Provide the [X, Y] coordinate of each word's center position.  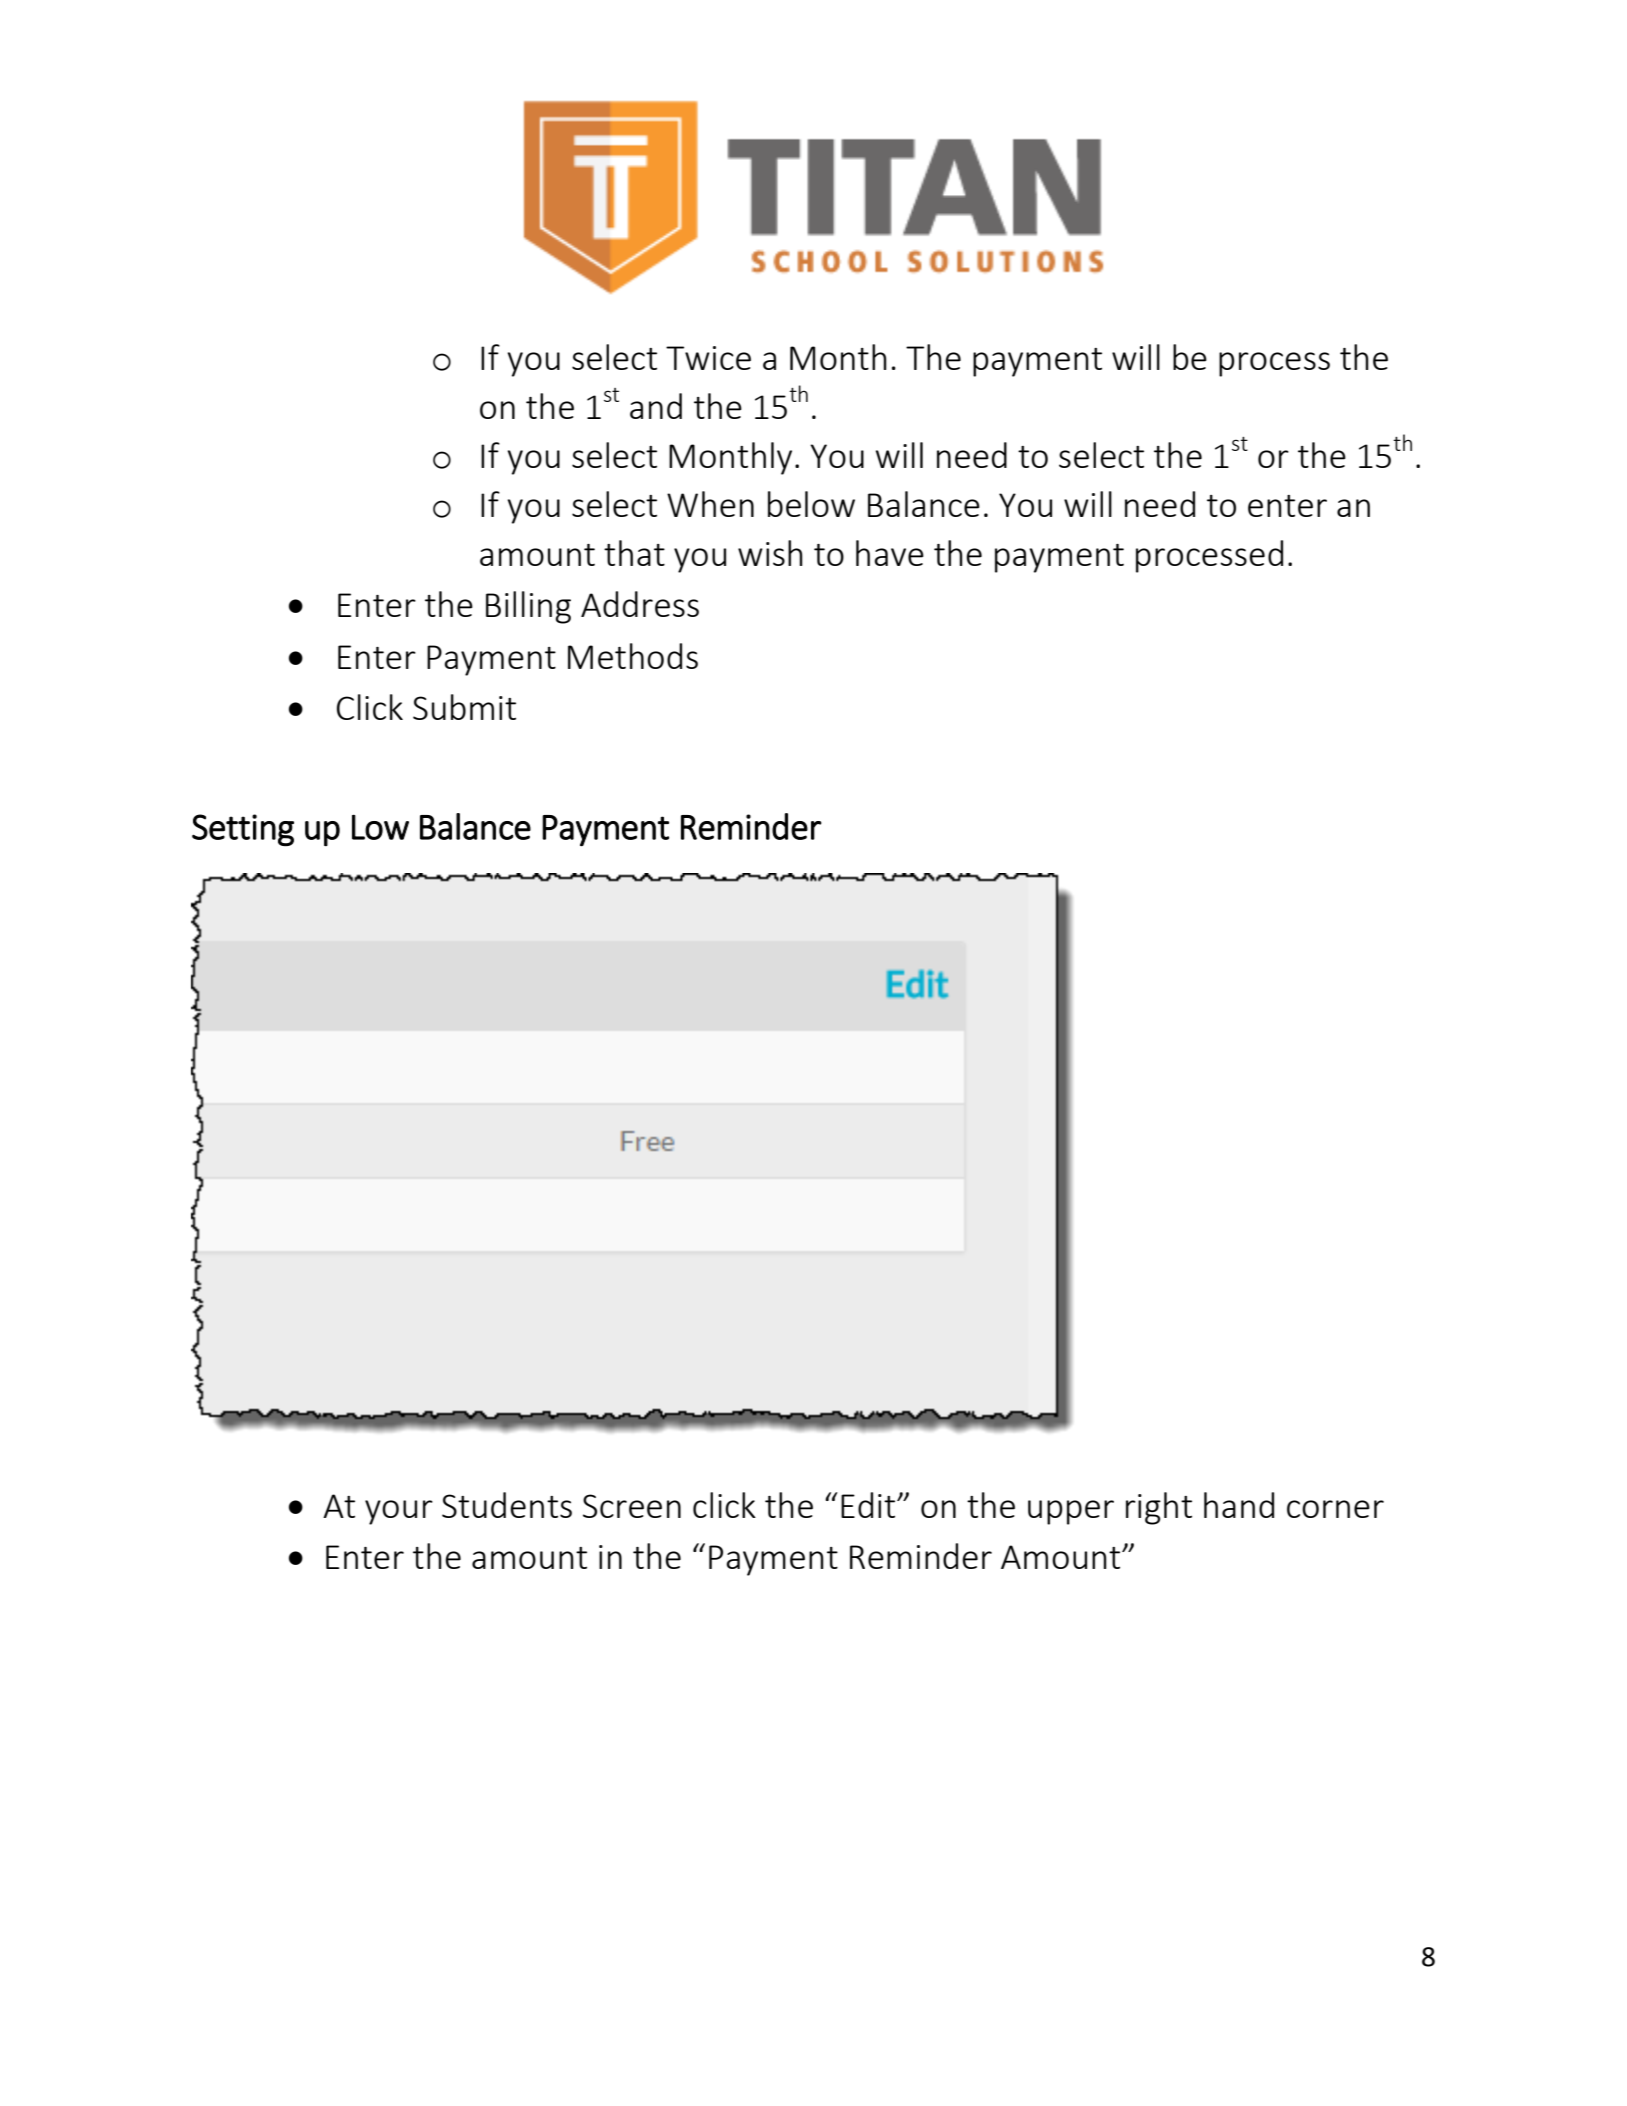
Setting [243, 830]
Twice [708, 358]
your [399, 1512]
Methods [633, 656]
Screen [632, 1506]
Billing [528, 607]
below [811, 504]
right [1159, 1508]
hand [1239, 1505]
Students [507, 1505]
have [890, 553]
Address [640, 604]
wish [770, 553]
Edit [869, 1505]
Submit [464, 707]
